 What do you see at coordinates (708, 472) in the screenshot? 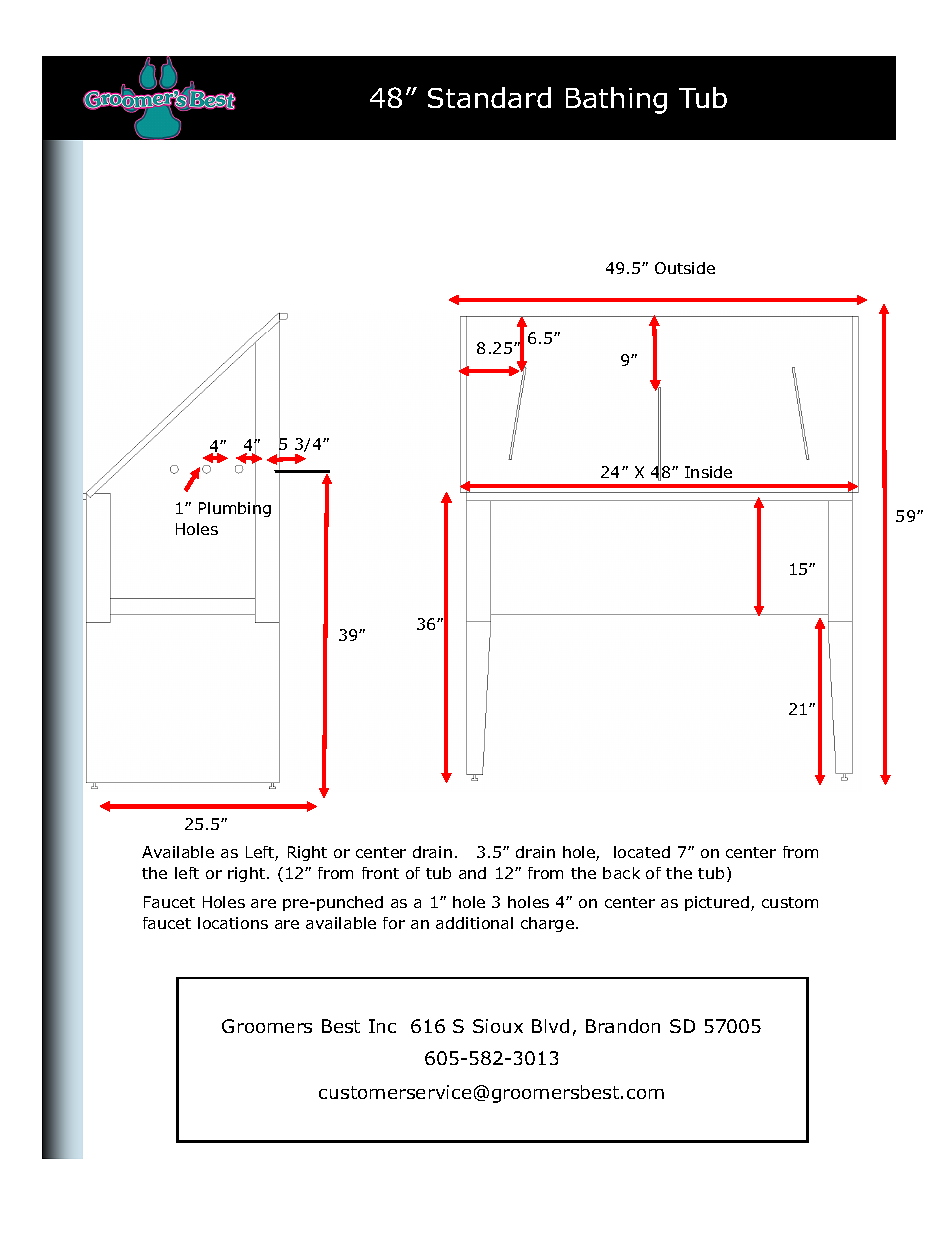
I see `Inside` at bounding box center [708, 472].
